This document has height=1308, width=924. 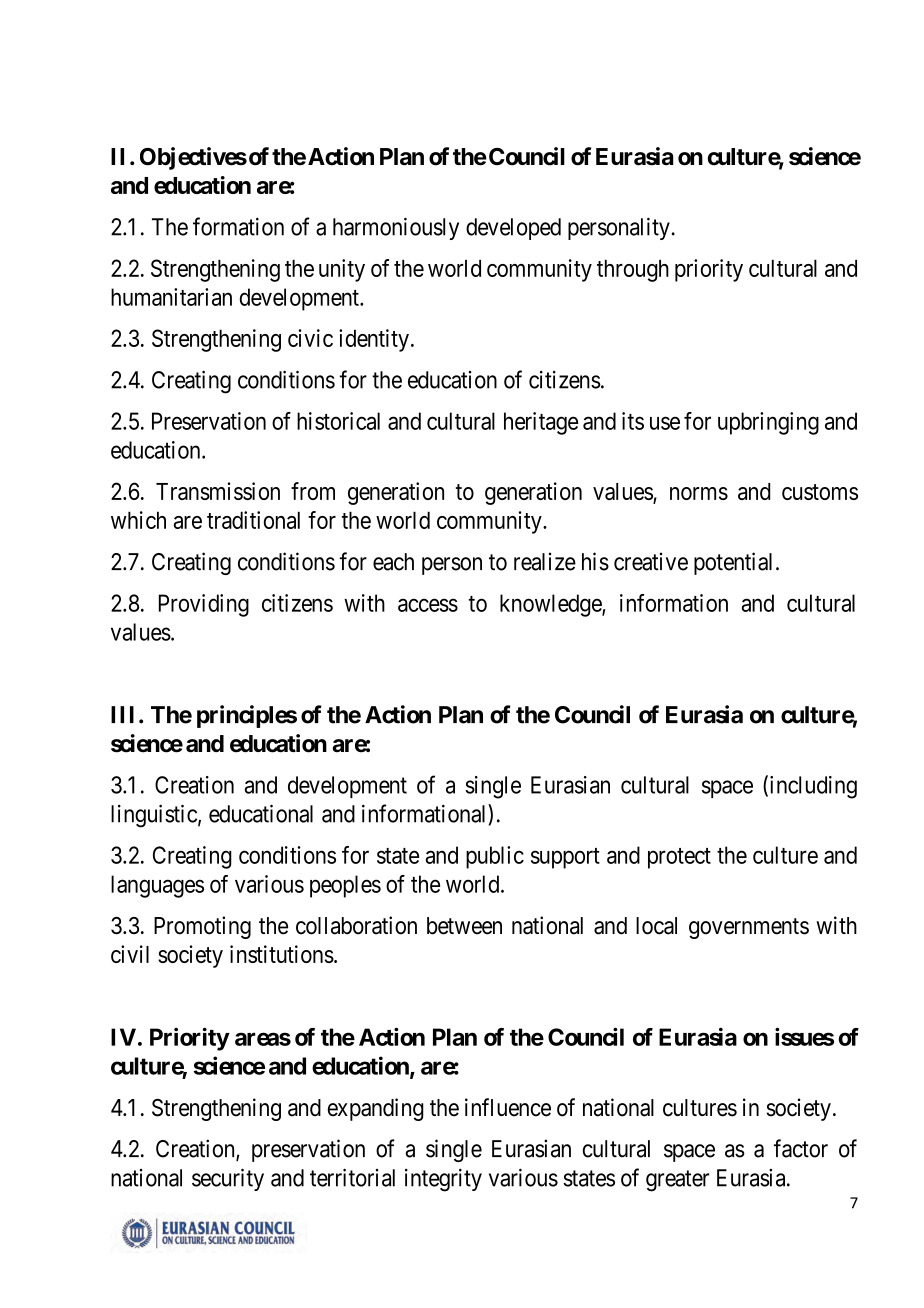 I want to click on developed, so click(x=513, y=229).
